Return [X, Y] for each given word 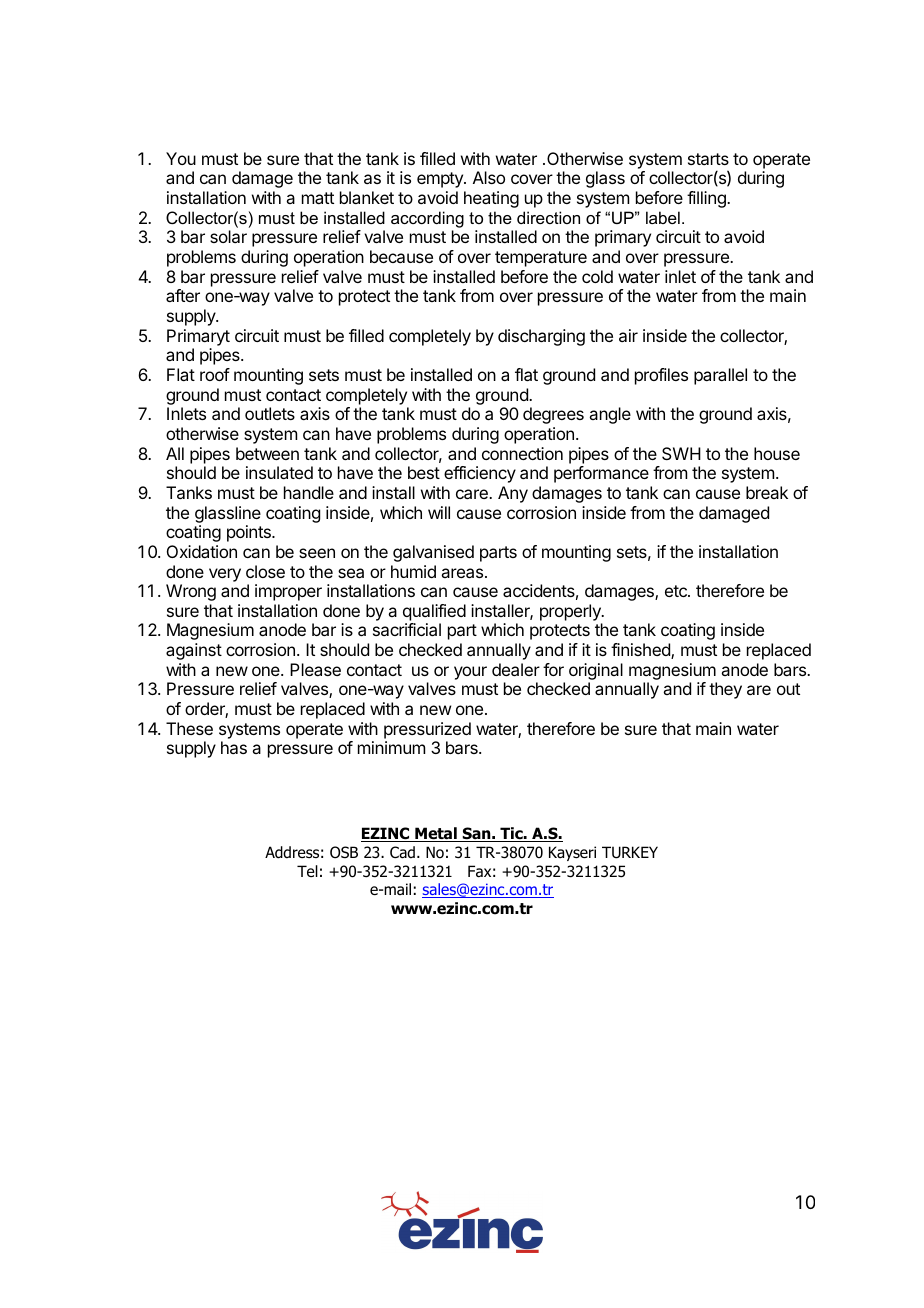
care [473, 494]
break [767, 492]
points [250, 533]
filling [707, 199]
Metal [436, 834]
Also [489, 177]
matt [318, 198]
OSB [344, 852]
